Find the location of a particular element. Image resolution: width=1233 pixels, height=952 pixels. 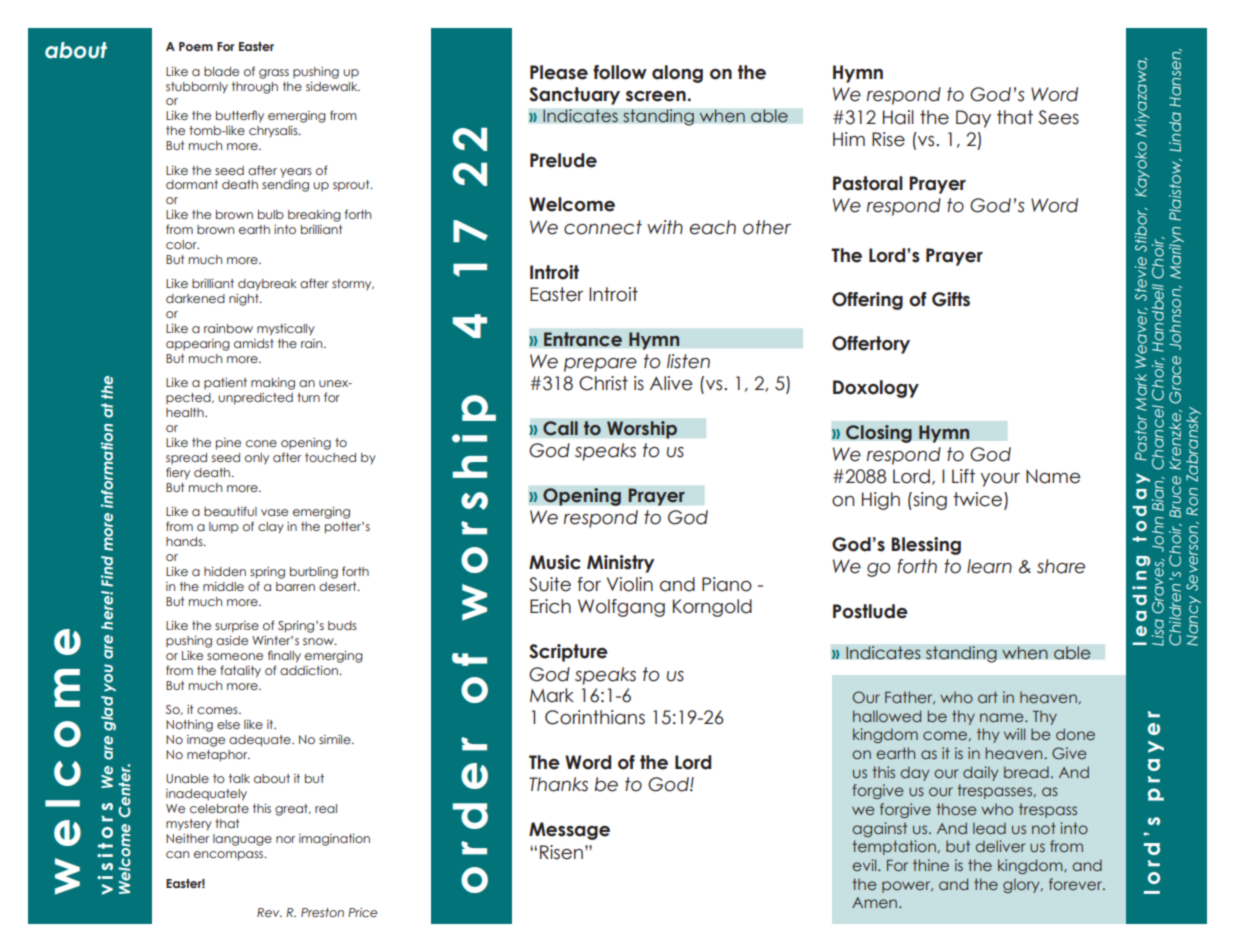

Preston is located at coordinates (322, 912).
